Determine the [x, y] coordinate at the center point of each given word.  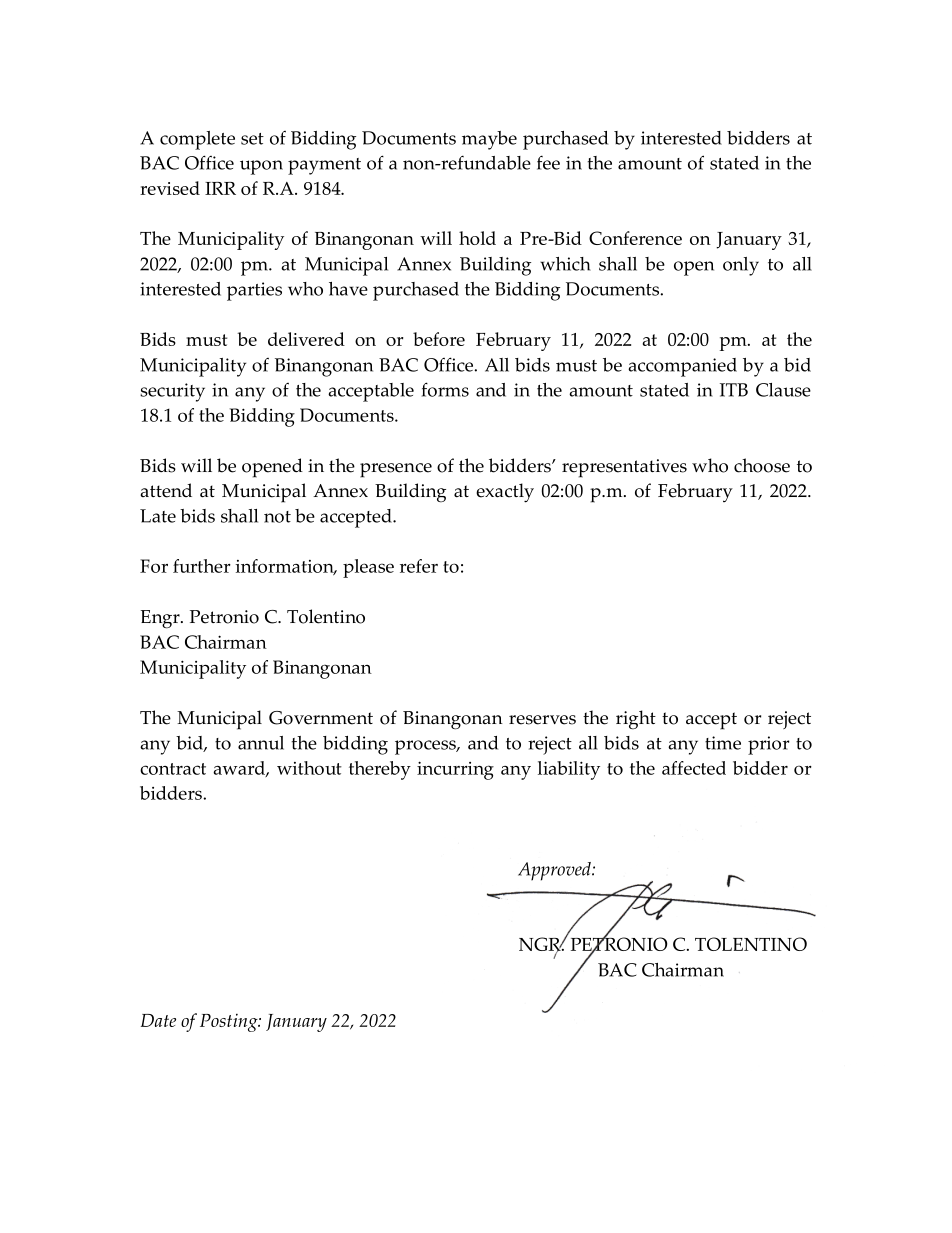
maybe [489, 140]
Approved [555, 871]
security [172, 392]
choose [762, 465]
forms [445, 389]
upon [261, 167]
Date [158, 1020]
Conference [635, 238]
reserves [542, 720]
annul [261, 743]
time [723, 743]
